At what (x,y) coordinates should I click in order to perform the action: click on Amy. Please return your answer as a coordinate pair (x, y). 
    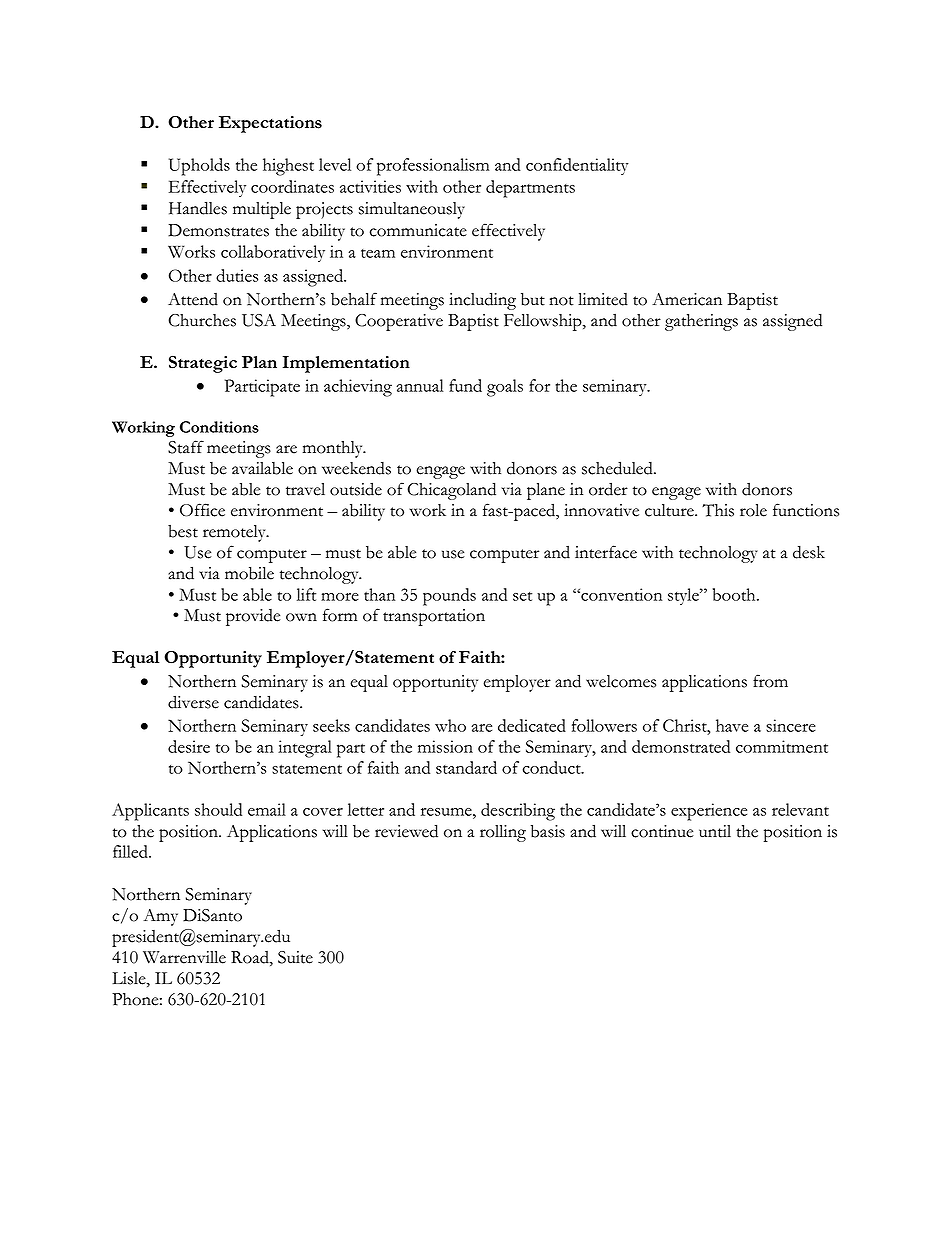
    Looking at the image, I should click on (160, 917).
